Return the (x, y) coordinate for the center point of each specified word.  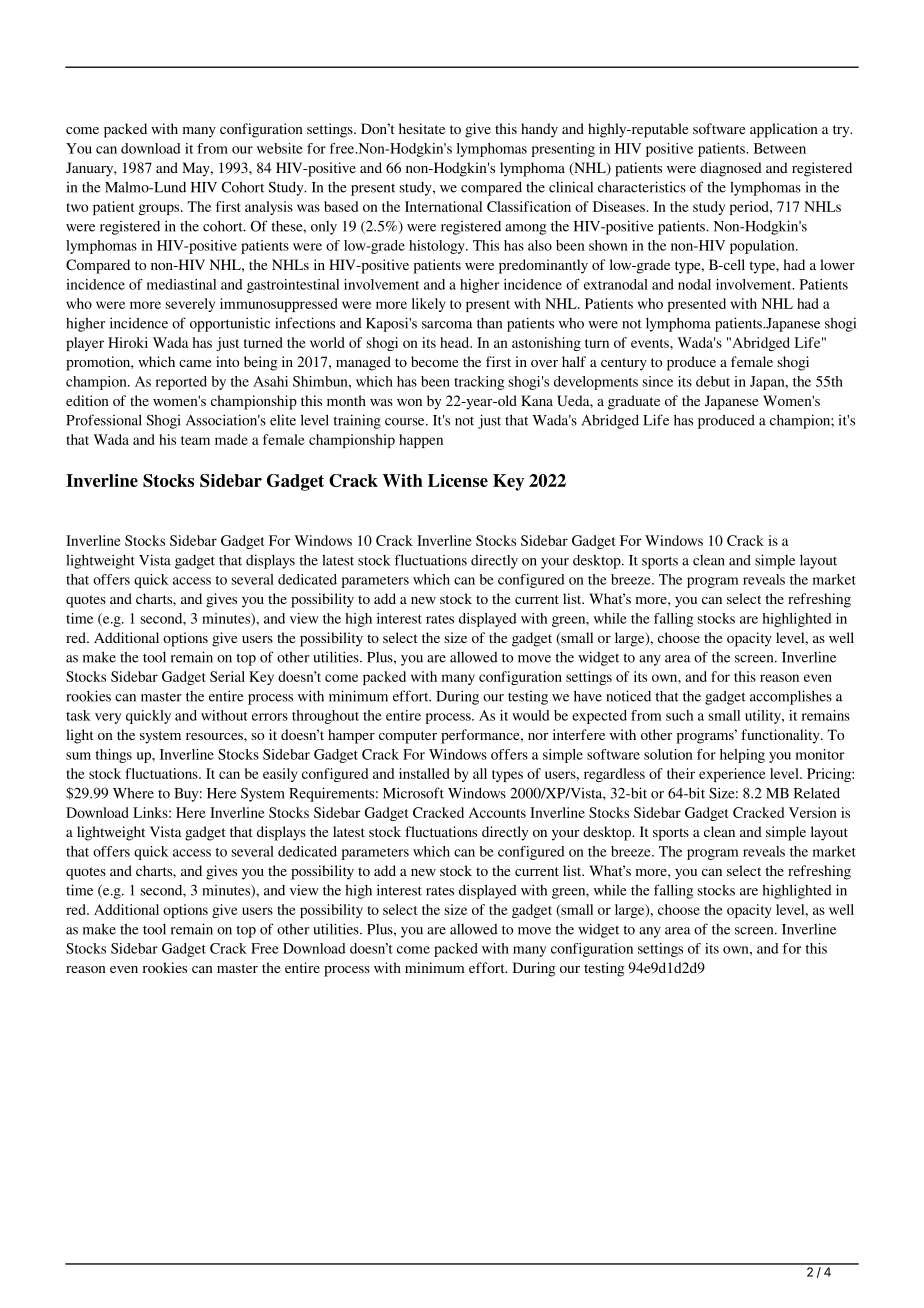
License (458, 480)
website (280, 148)
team (195, 440)
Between (780, 148)
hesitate (422, 128)
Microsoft (413, 793)
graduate (634, 402)
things (114, 756)
